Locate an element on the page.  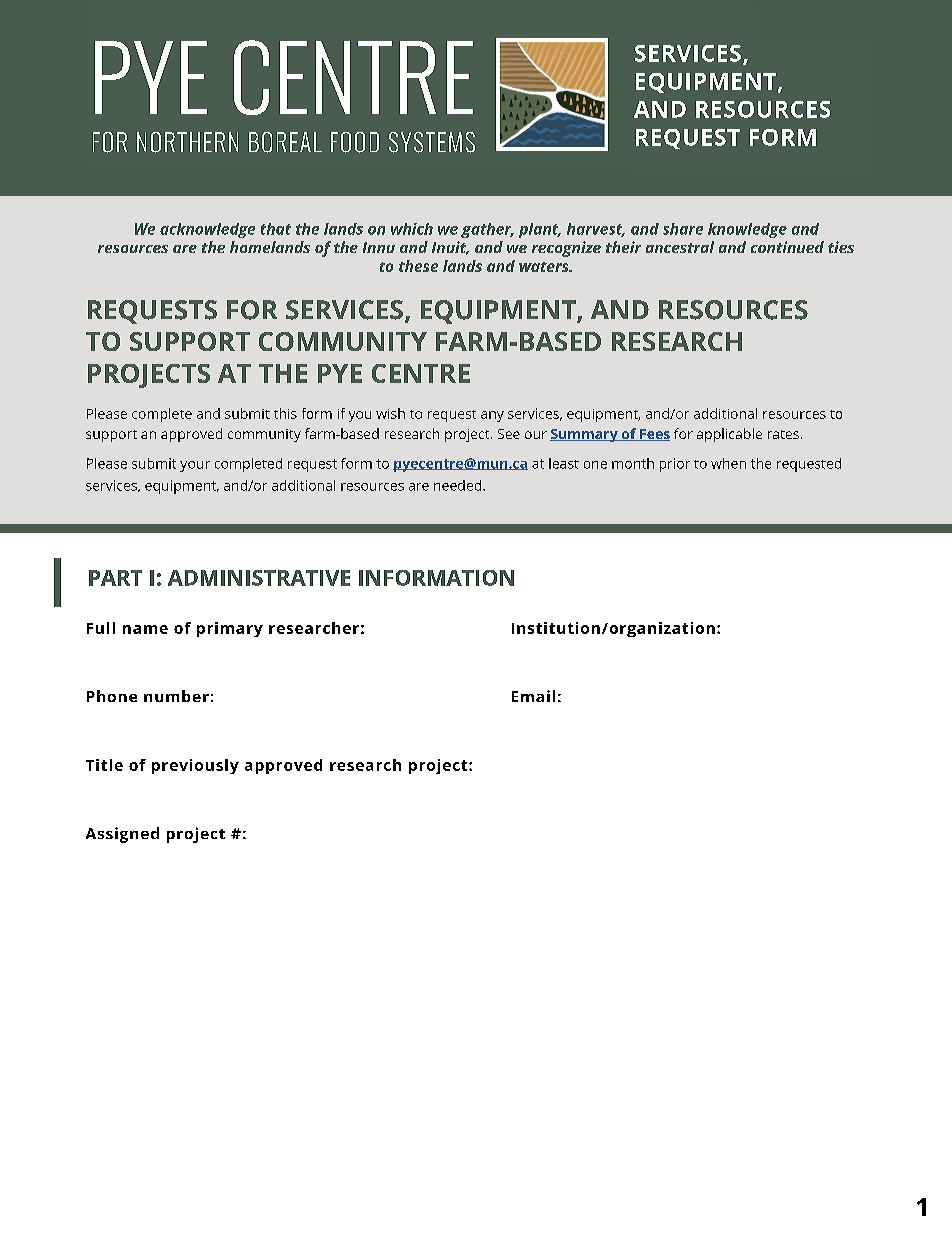
share is located at coordinates (683, 229).
